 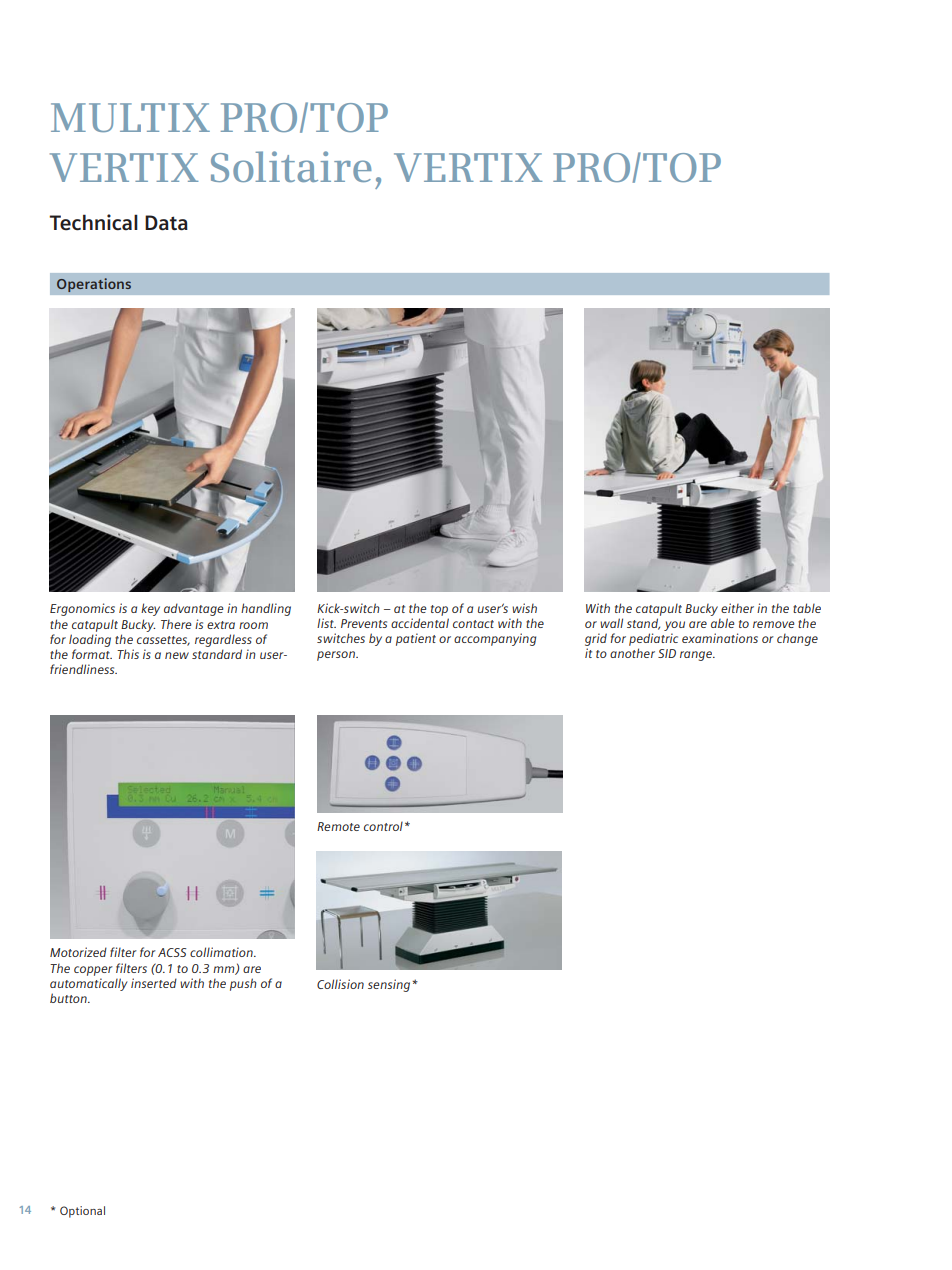 I want to click on sensing, so click(x=390, y=985).
